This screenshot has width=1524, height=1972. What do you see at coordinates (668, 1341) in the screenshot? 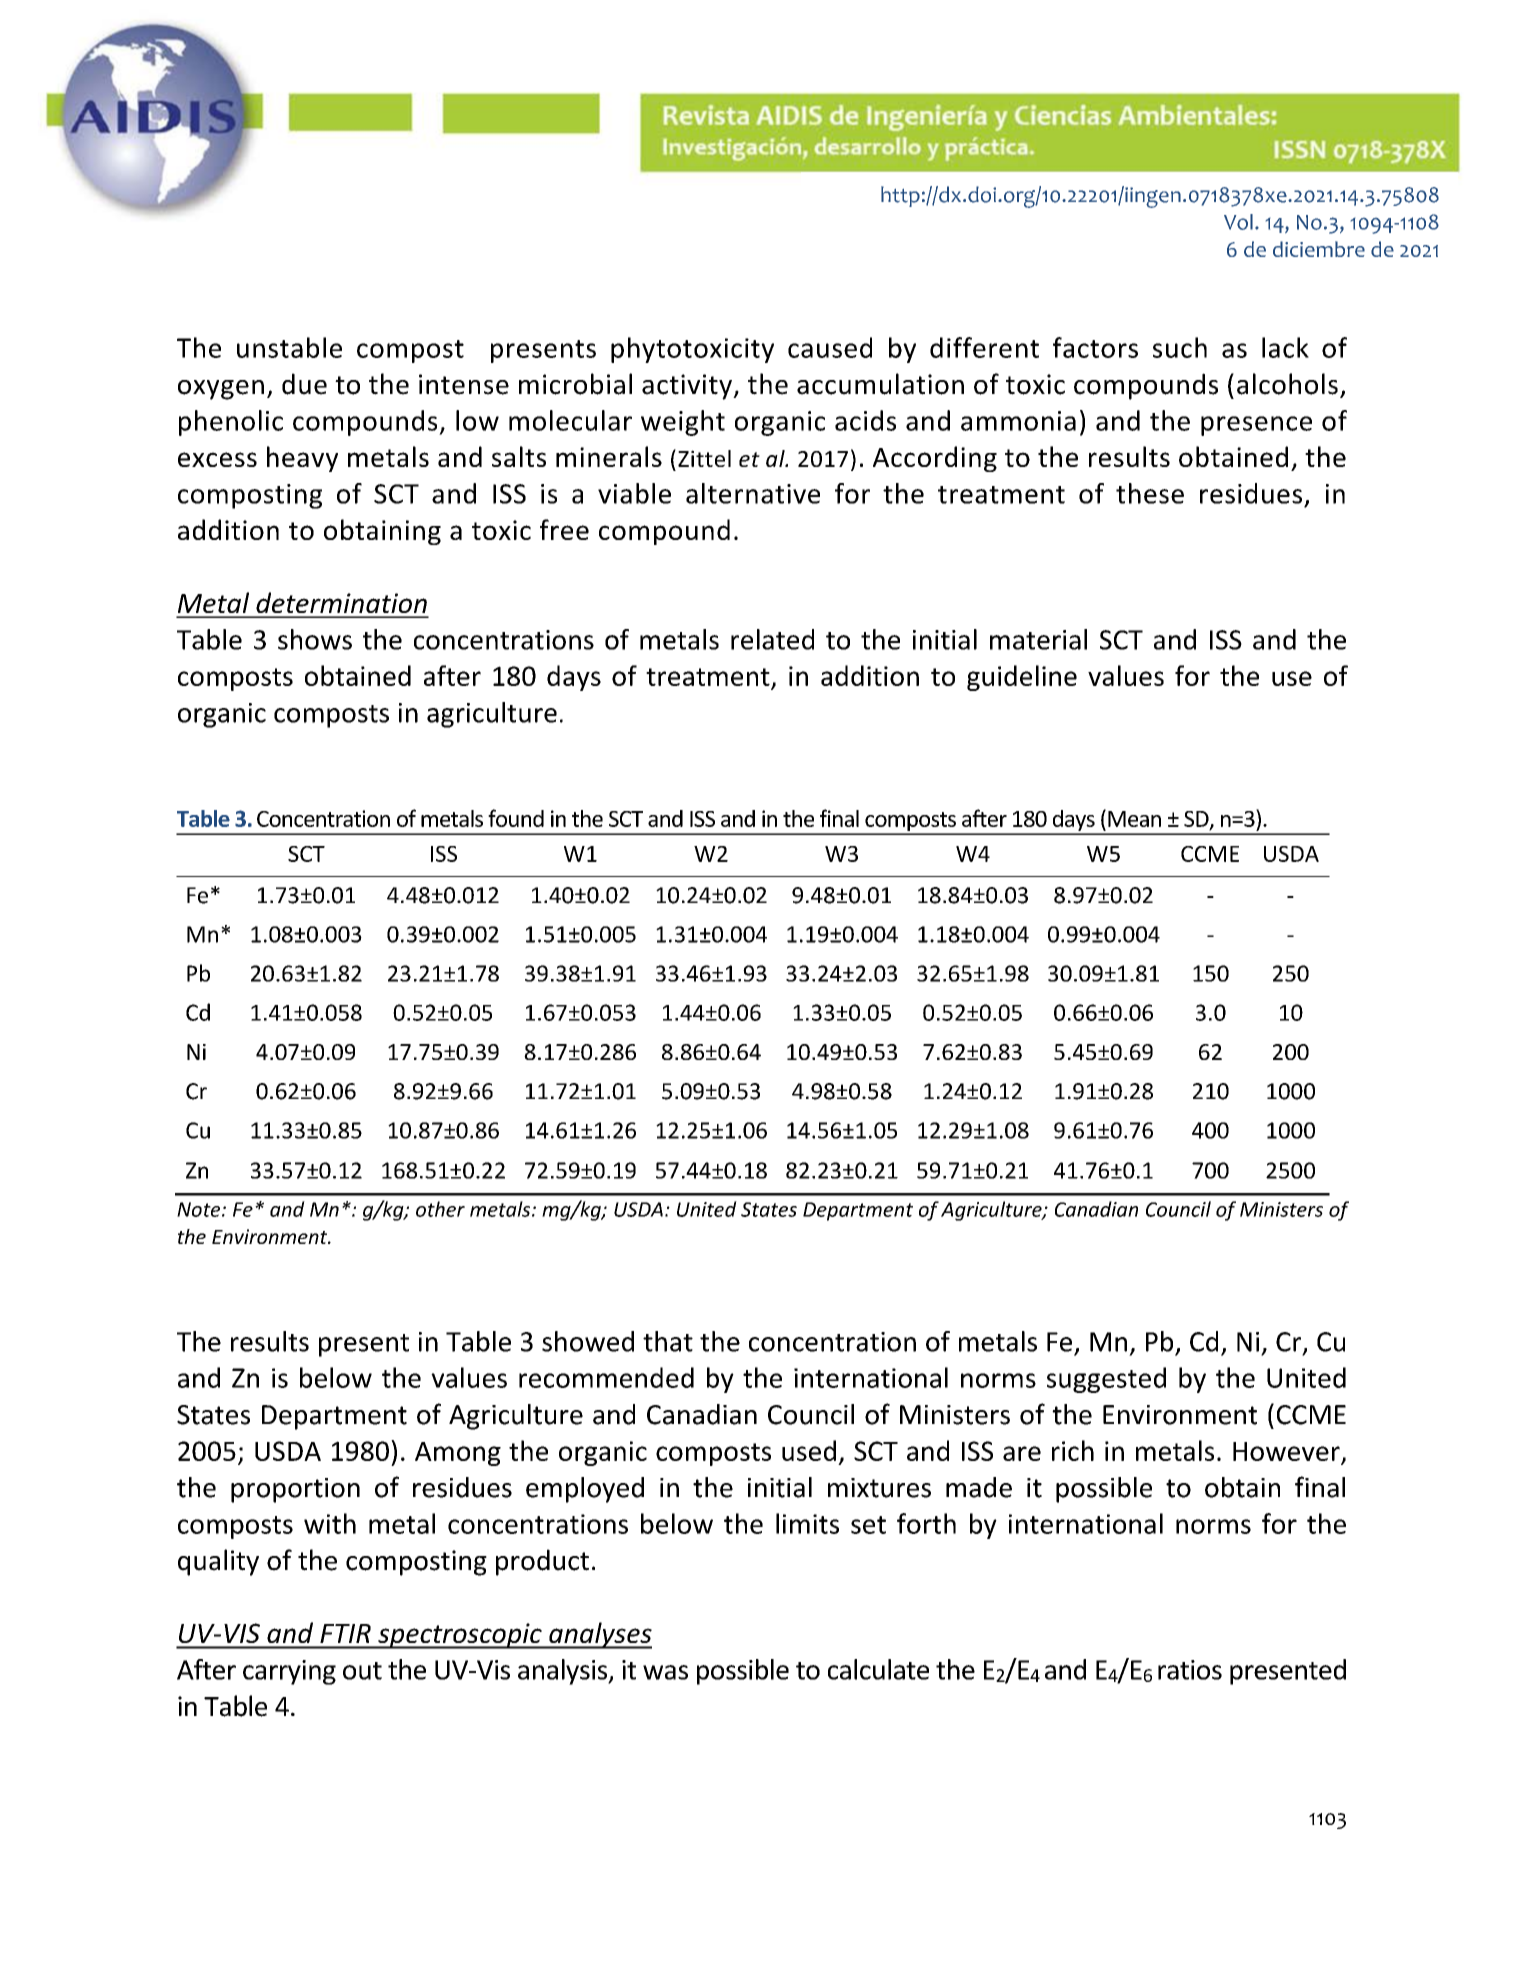
I see `that` at bounding box center [668, 1341].
